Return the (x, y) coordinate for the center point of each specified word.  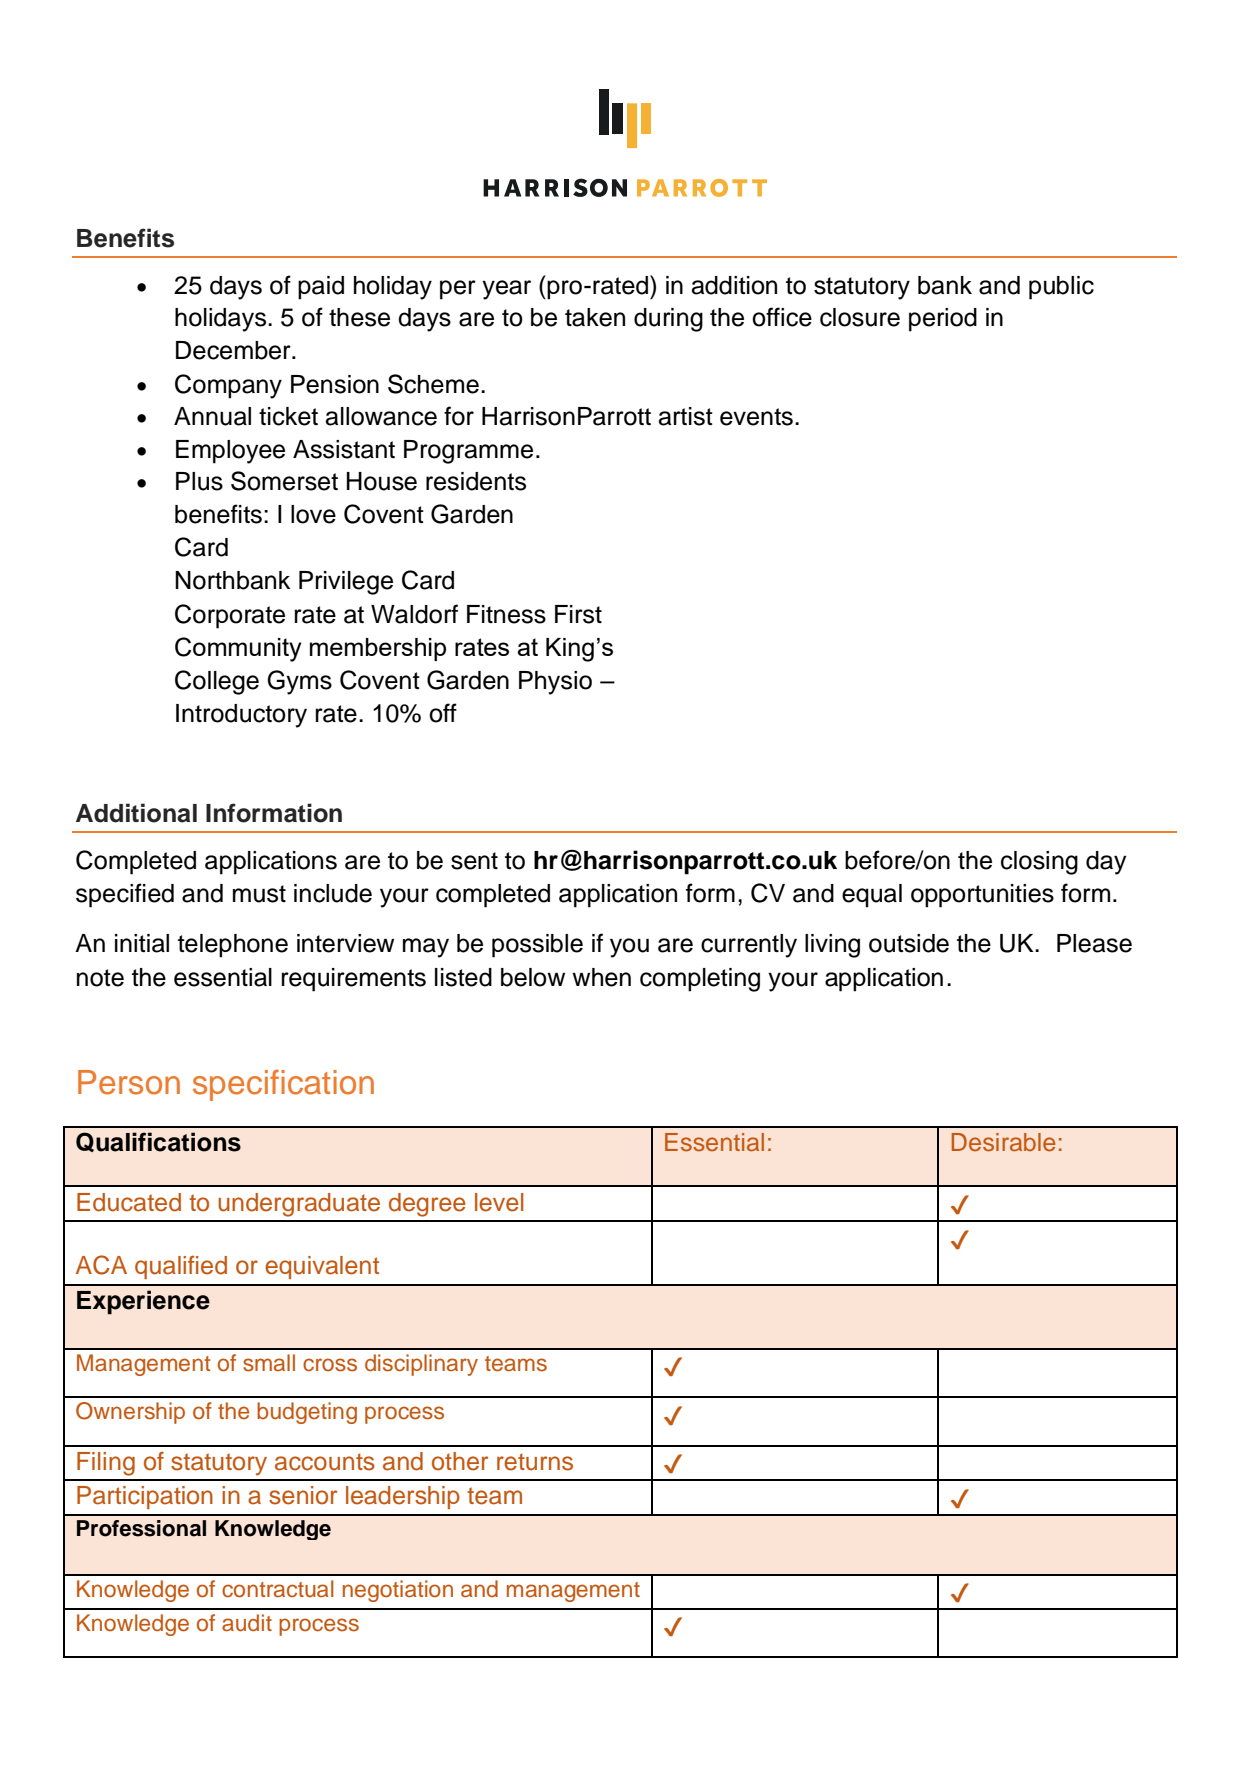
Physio (555, 683)
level (499, 1202)
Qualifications (158, 1142)
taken (595, 317)
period (943, 320)
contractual (278, 1589)
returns (535, 1462)
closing (1039, 863)
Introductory (241, 716)
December (234, 350)
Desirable (1003, 1142)
